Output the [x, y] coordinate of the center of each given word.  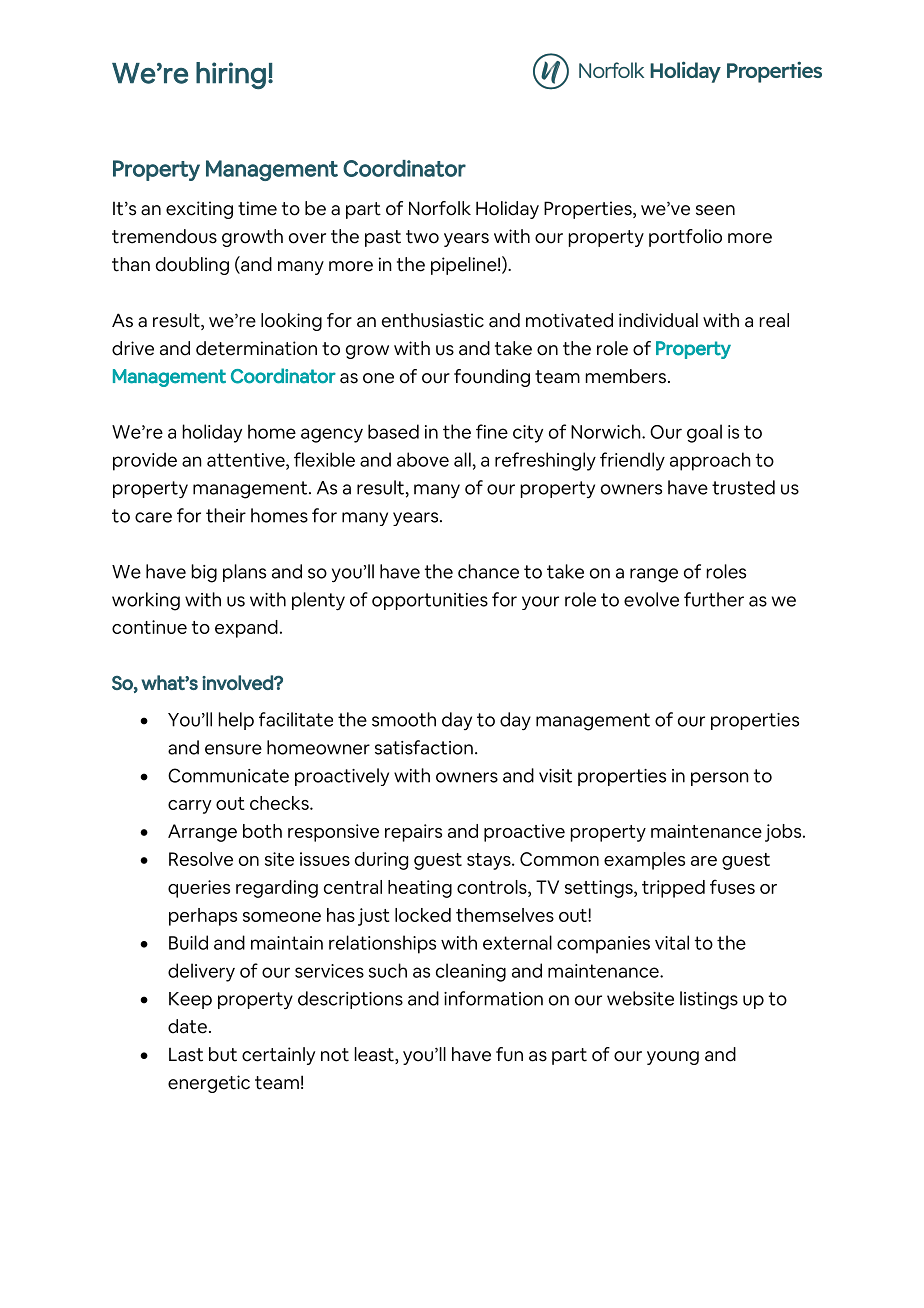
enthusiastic [433, 320]
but [223, 1054]
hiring [231, 75]
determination [256, 348]
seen [715, 210]
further [714, 599]
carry [190, 807]
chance [488, 571]
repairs [413, 833]
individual [658, 320]
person [720, 779]
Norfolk [440, 208]
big [204, 573]
